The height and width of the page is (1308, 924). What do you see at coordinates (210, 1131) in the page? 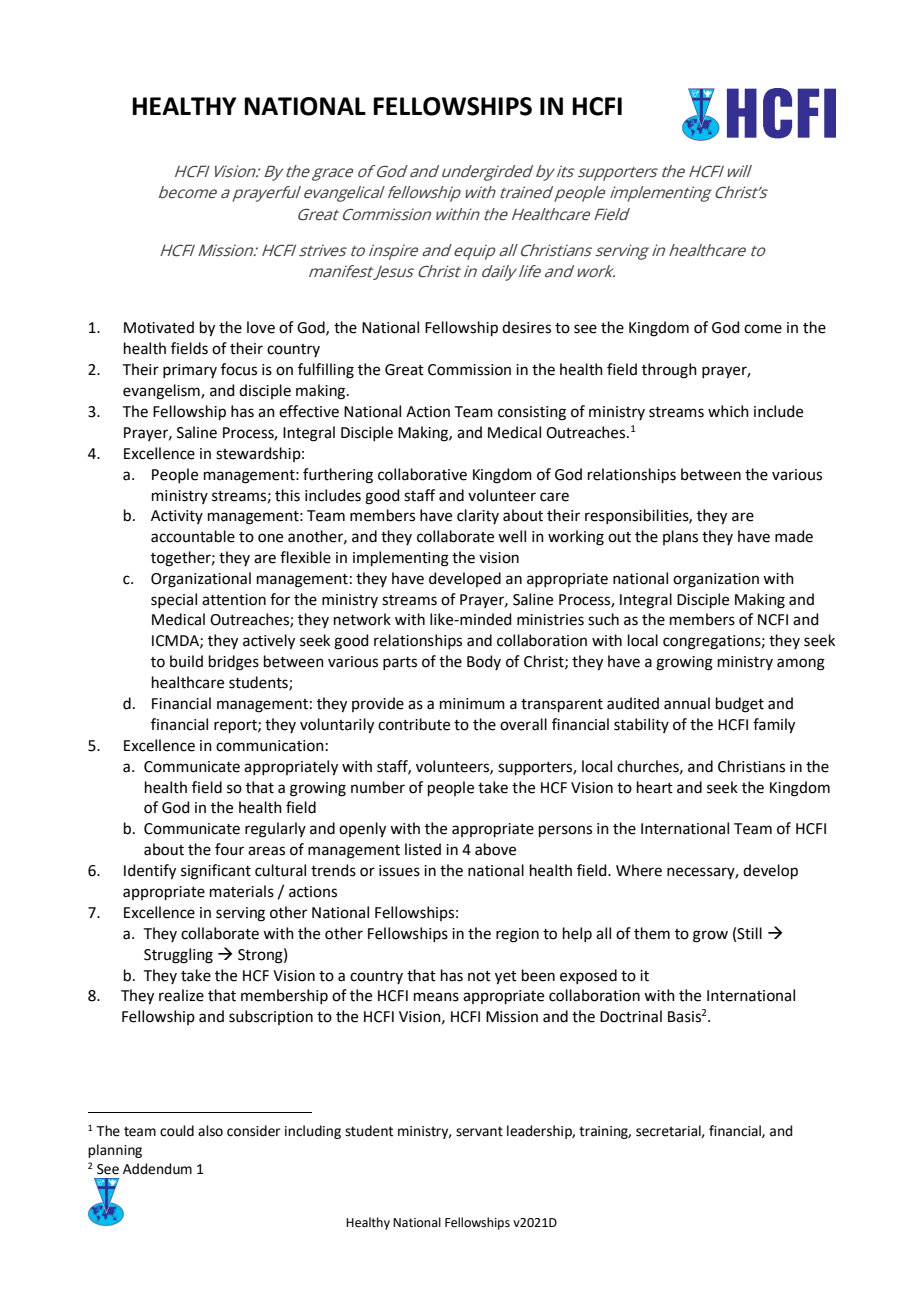
I see `also` at bounding box center [210, 1131].
